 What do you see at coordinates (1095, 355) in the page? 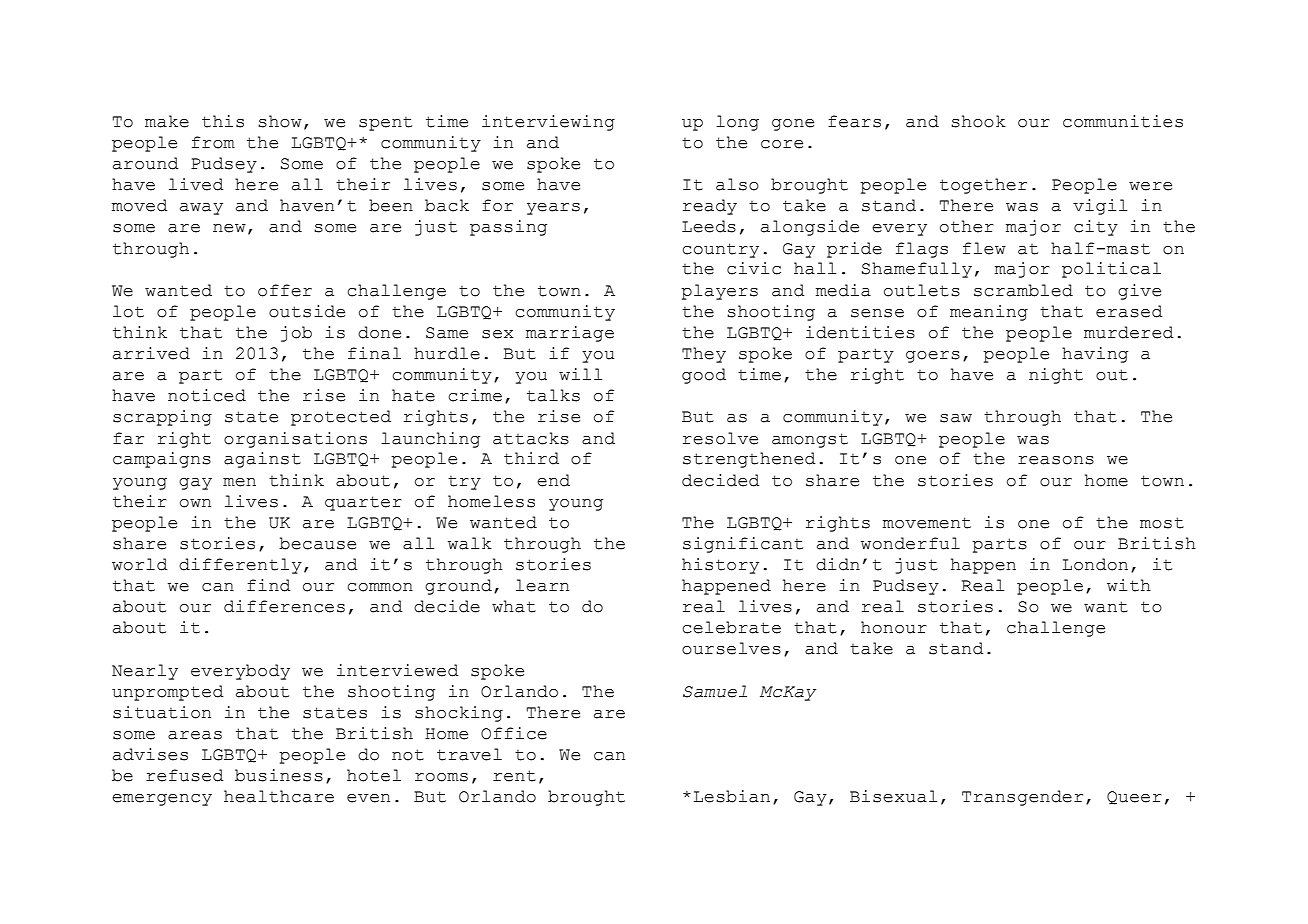
I see `having` at bounding box center [1095, 355].
